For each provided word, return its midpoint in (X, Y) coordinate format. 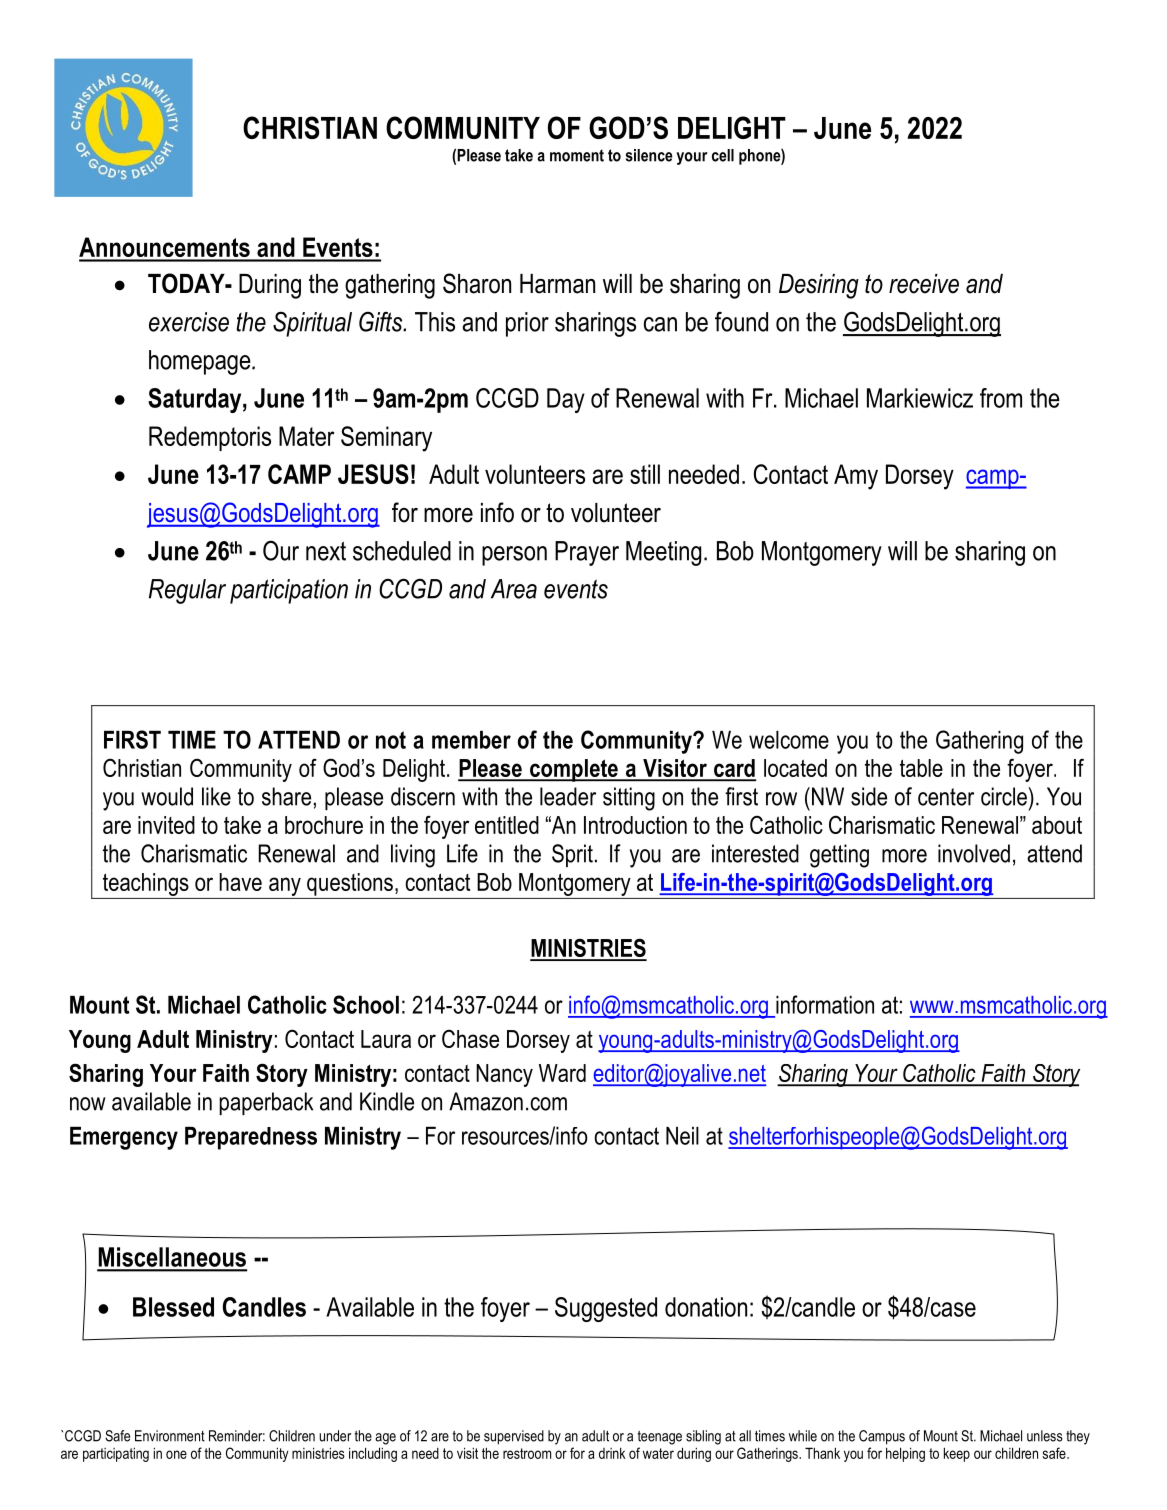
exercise (189, 322)
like (216, 796)
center (946, 797)
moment (577, 155)
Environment (170, 1436)
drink (612, 1453)
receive (924, 284)
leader (568, 796)
